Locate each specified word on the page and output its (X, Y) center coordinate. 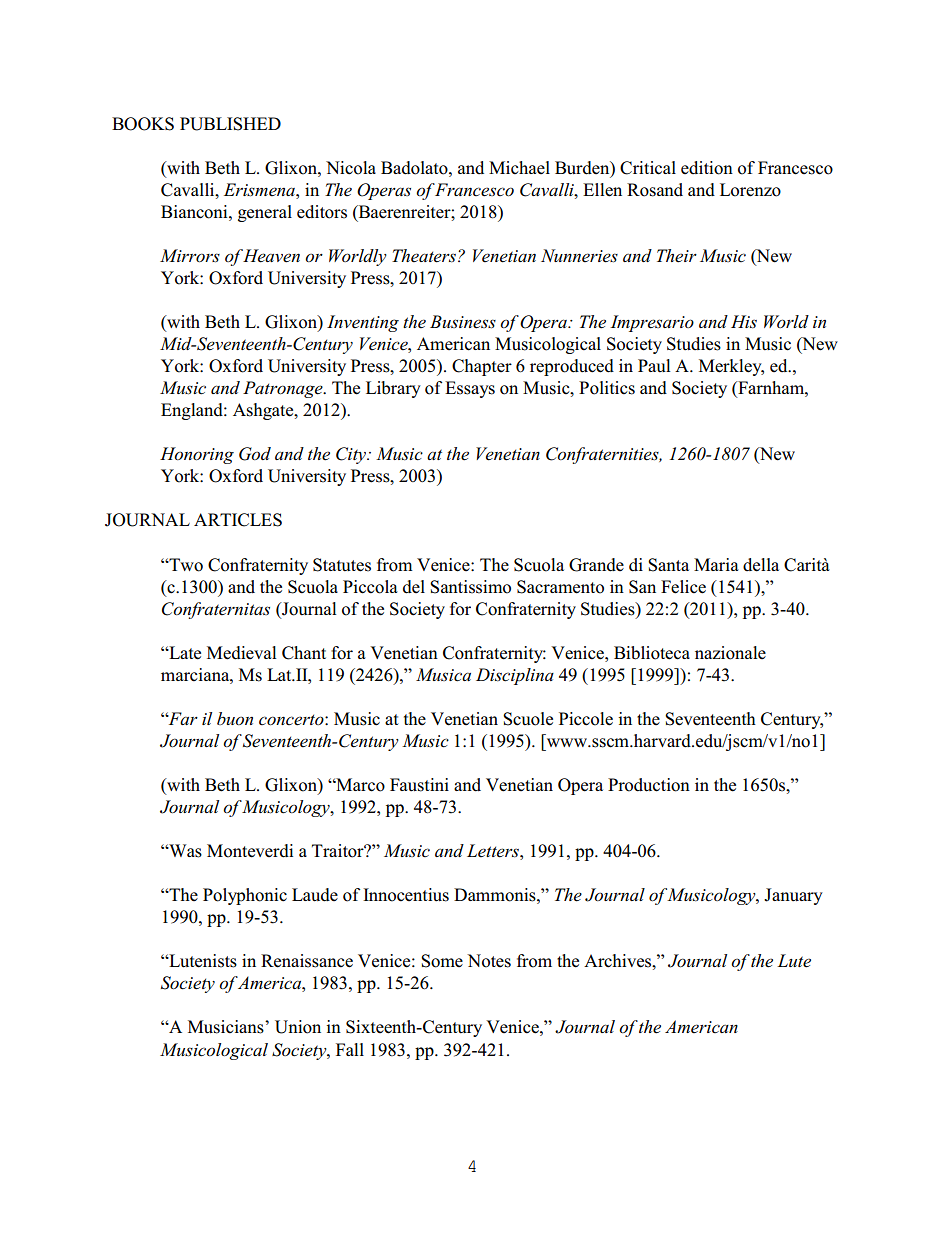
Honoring (197, 455)
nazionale (730, 653)
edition (707, 168)
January (793, 896)
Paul (654, 366)
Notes (489, 961)
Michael (519, 168)
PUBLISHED (230, 124)
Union (298, 1027)
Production (649, 785)
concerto (292, 720)
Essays (470, 389)
